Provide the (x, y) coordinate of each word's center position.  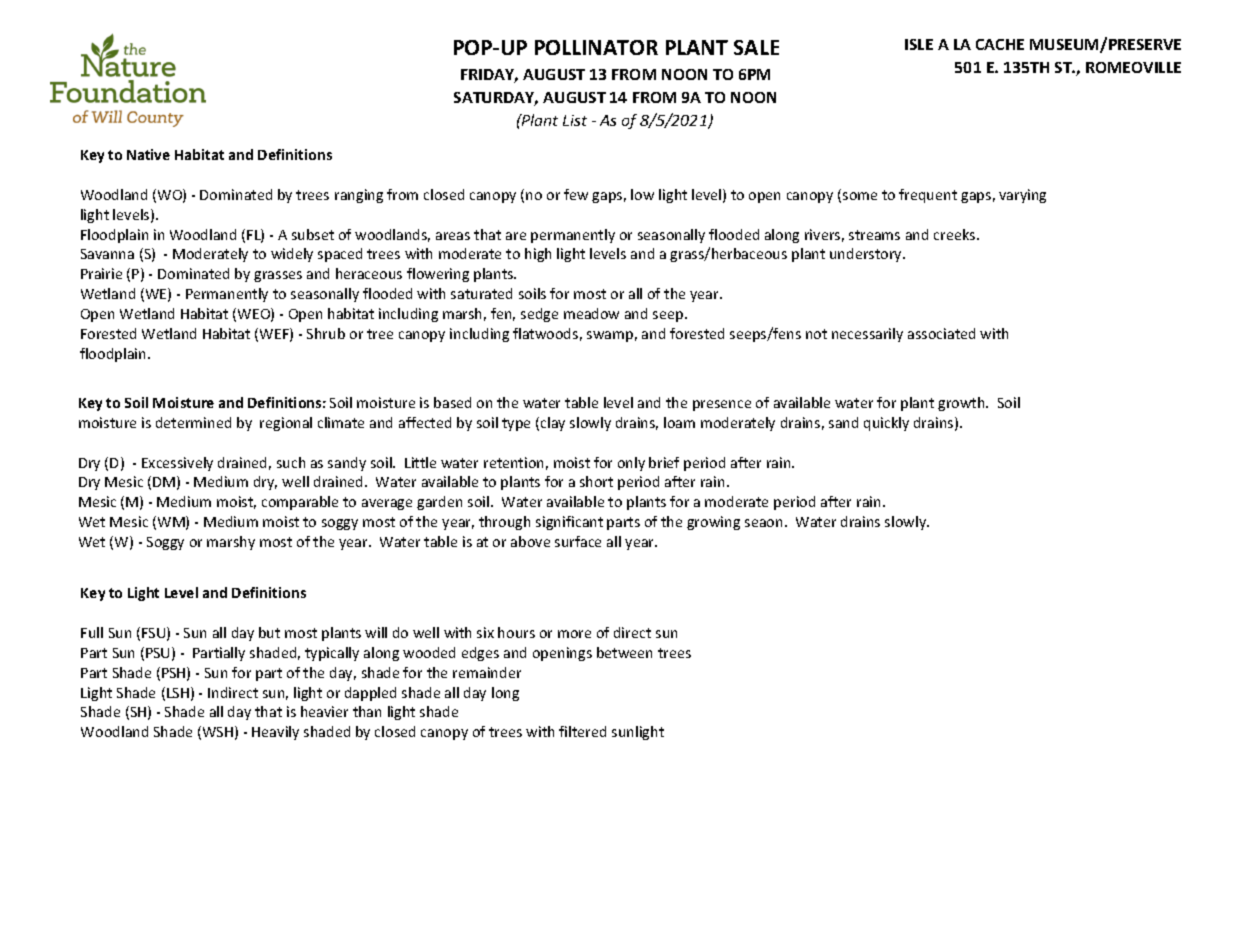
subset (313, 234)
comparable (300, 503)
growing (713, 523)
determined (193, 422)
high (538, 255)
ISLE (919, 44)
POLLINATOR (596, 47)
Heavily (275, 733)
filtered (582, 731)
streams (874, 235)
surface (578, 541)
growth (962, 404)
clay (553, 424)
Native (148, 154)
